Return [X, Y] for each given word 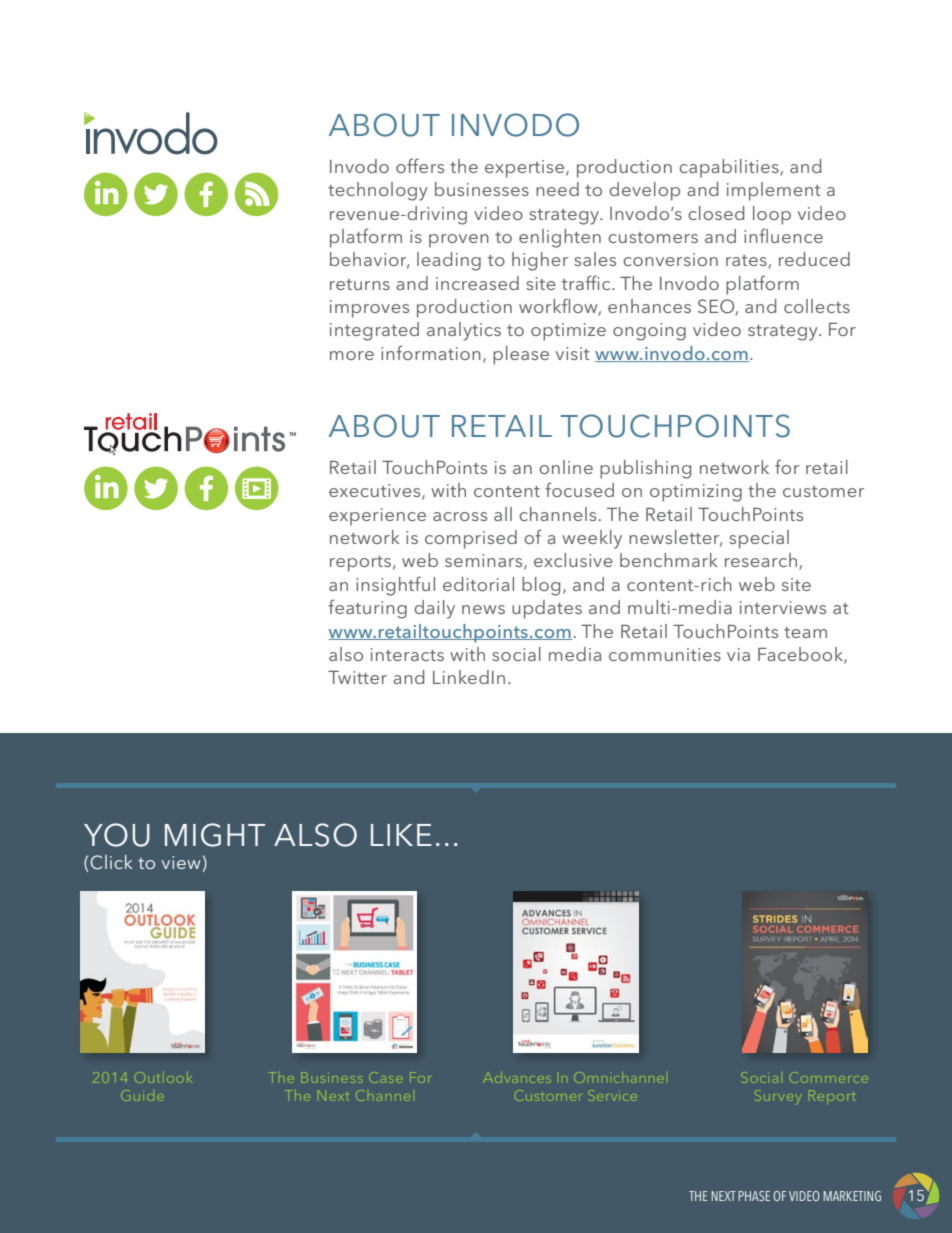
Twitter [357, 677]
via [738, 654]
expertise [526, 169]
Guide [141, 1095]
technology [378, 191]
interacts [407, 654]
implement [774, 191]
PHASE [754, 1196]
